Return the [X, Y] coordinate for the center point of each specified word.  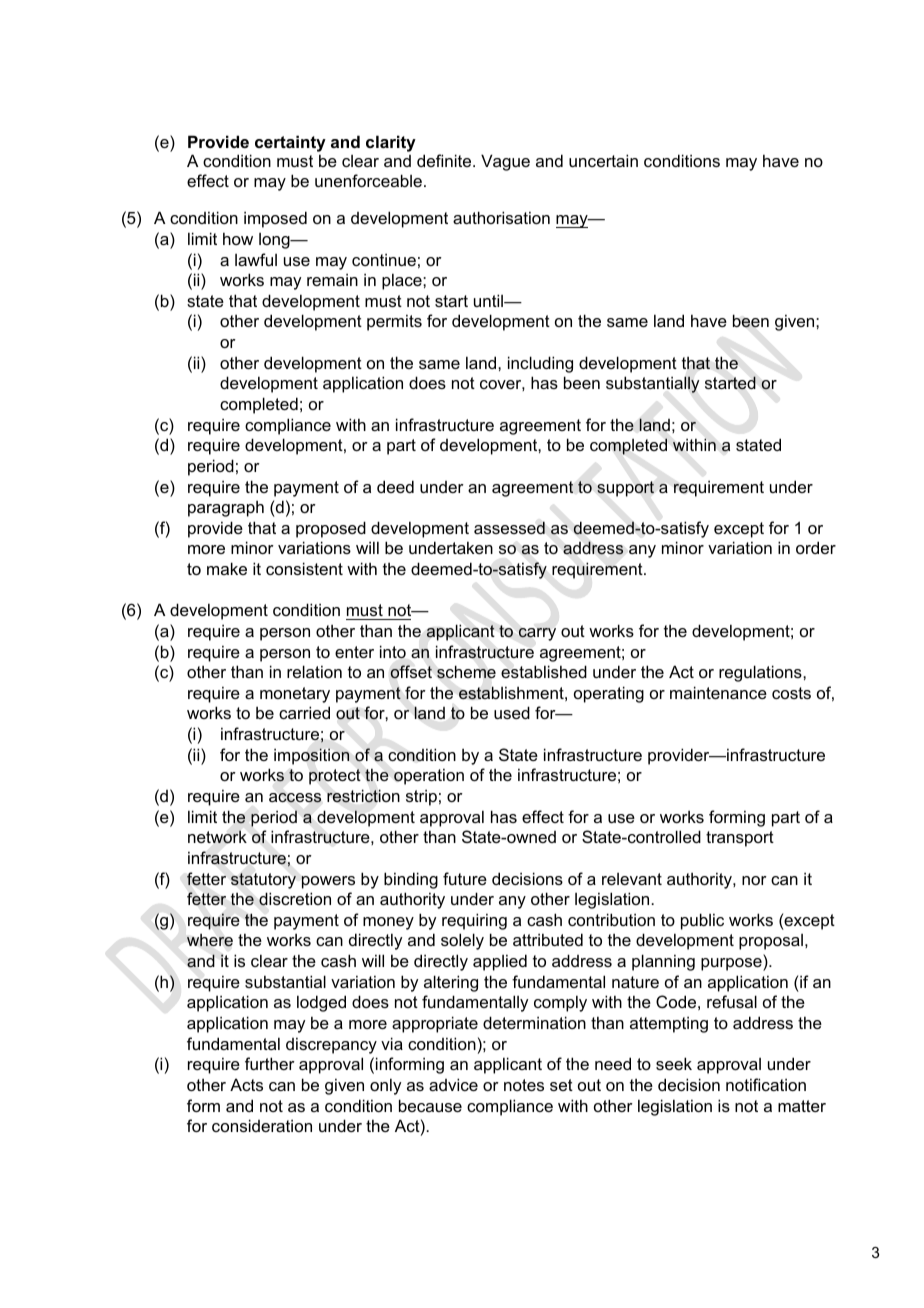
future [465, 878]
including [540, 364]
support [625, 489]
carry [537, 634]
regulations [761, 673]
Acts [246, 1084]
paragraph [226, 509]
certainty [290, 143]
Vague [505, 162]
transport [740, 839]
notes [524, 1085]
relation [314, 671]
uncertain [603, 160]
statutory [263, 881]
